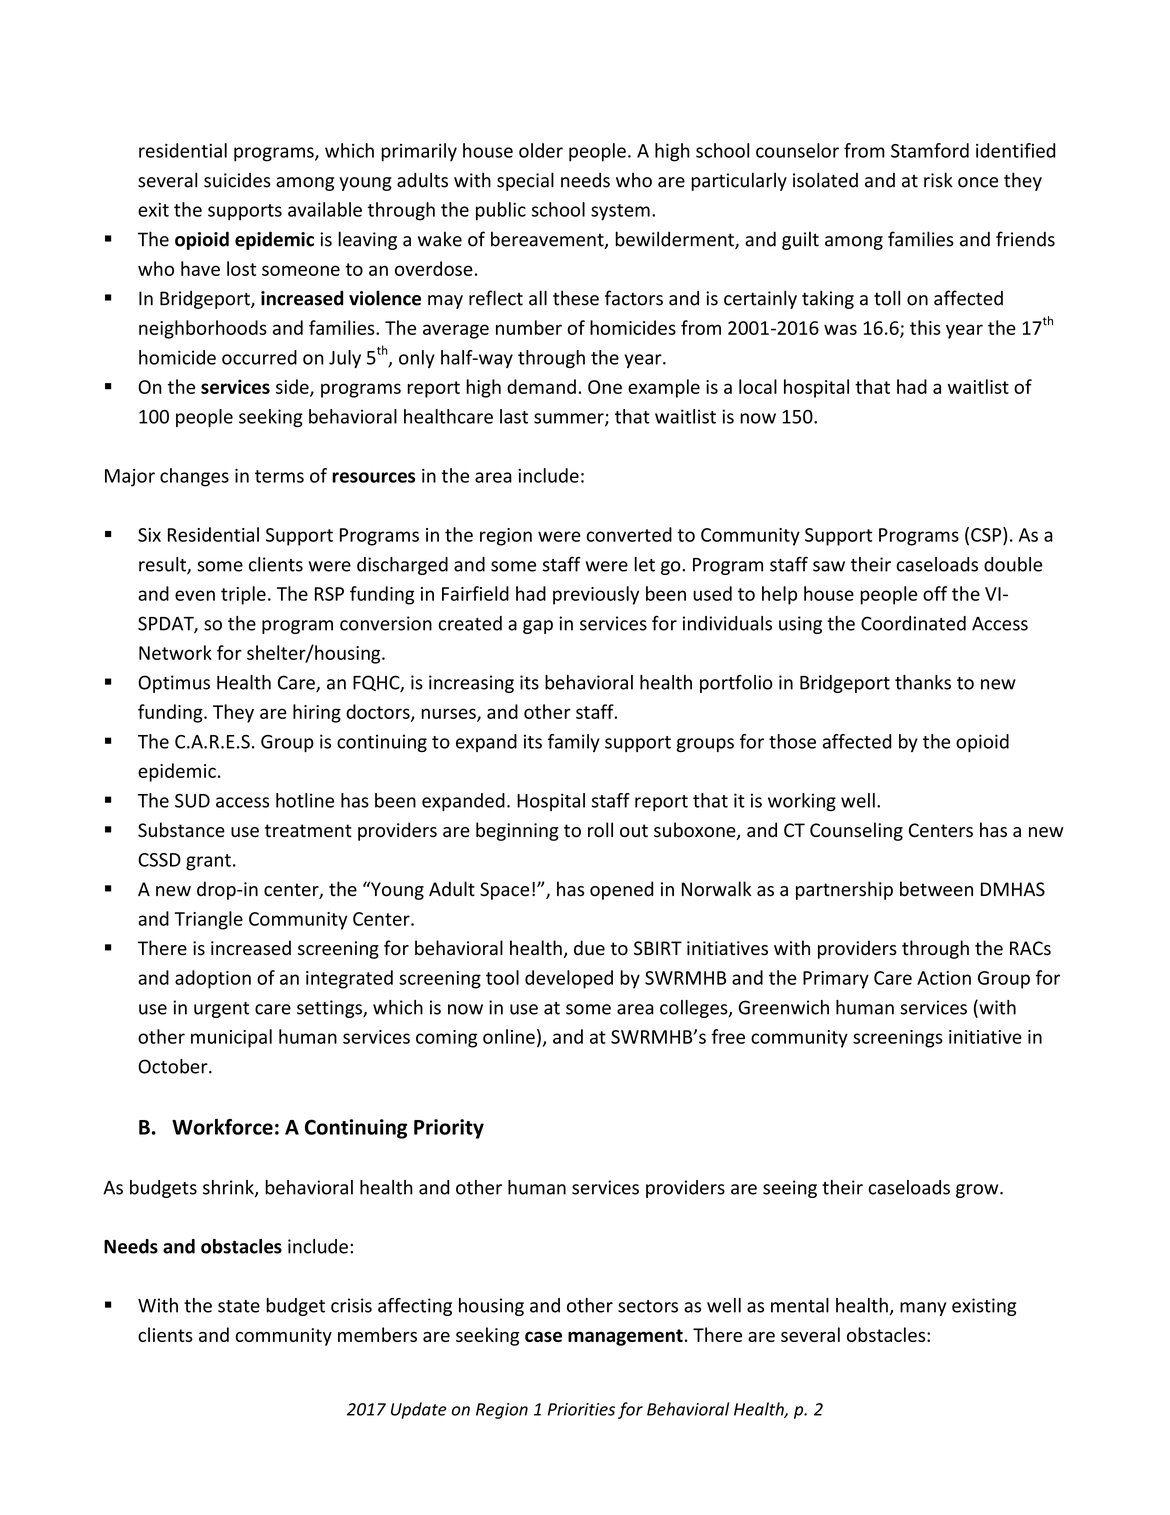  What do you see at coordinates (243, 595) in the image?
I see `triple` at bounding box center [243, 595].
